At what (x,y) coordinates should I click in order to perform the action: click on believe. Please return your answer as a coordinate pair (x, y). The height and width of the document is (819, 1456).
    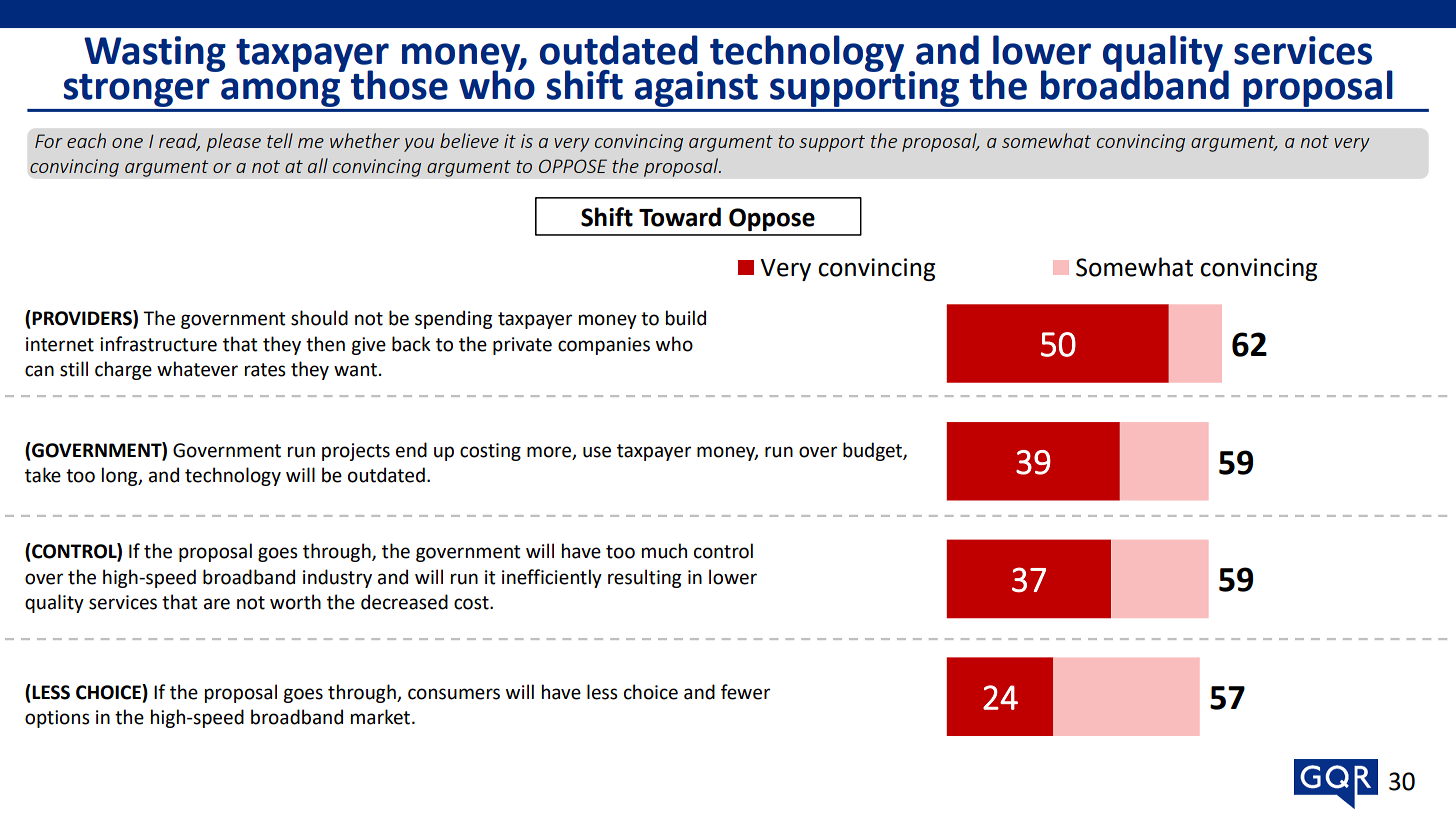
    Looking at the image, I should click on (469, 140).
